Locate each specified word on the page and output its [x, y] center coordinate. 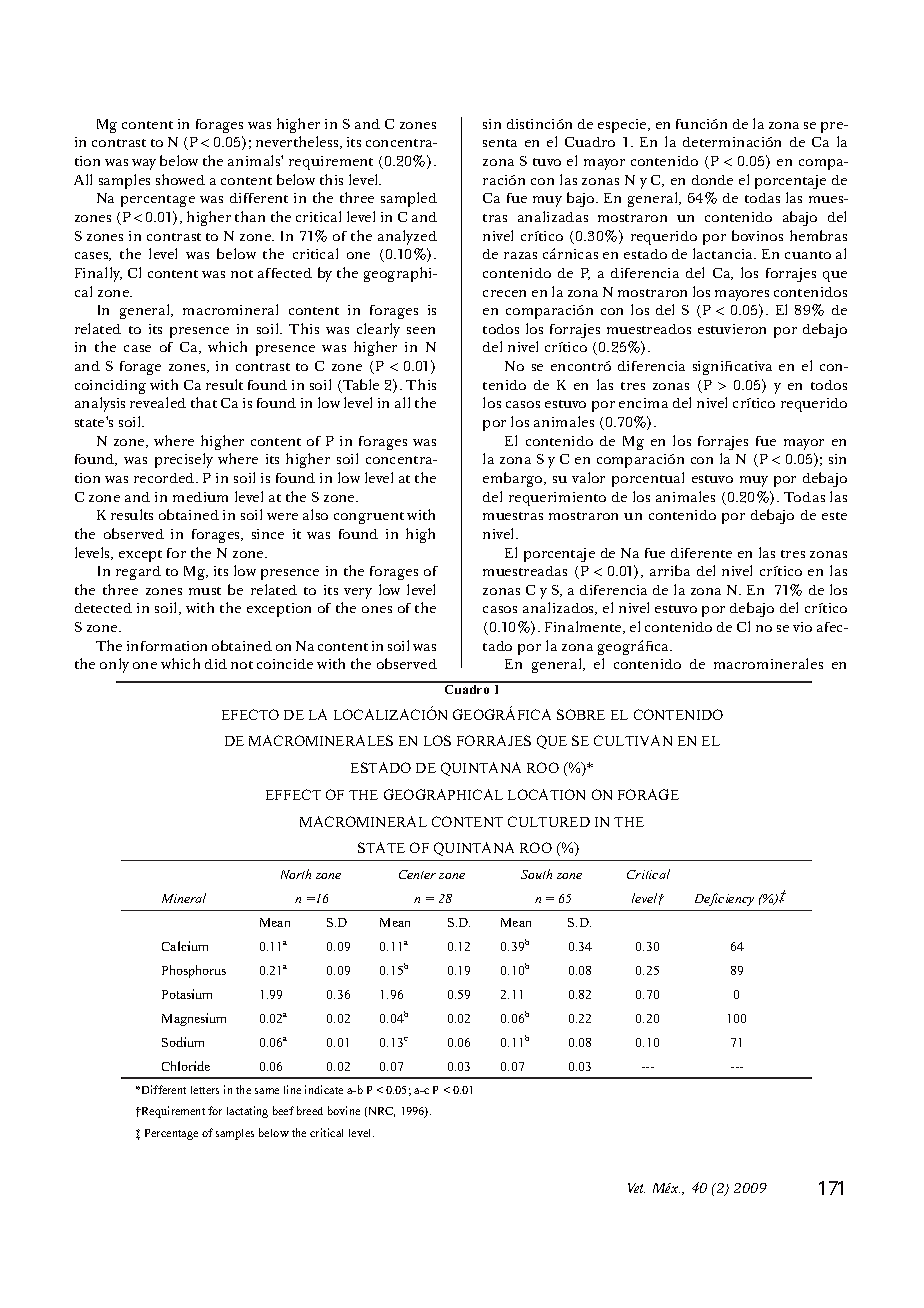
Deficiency [724, 899]
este [834, 516]
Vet [636, 1188]
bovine [344, 1110]
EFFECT [293, 794]
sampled [409, 199]
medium [200, 497]
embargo [514, 479]
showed [180, 179]
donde [712, 180]
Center [417, 874]
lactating [247, 1112]
